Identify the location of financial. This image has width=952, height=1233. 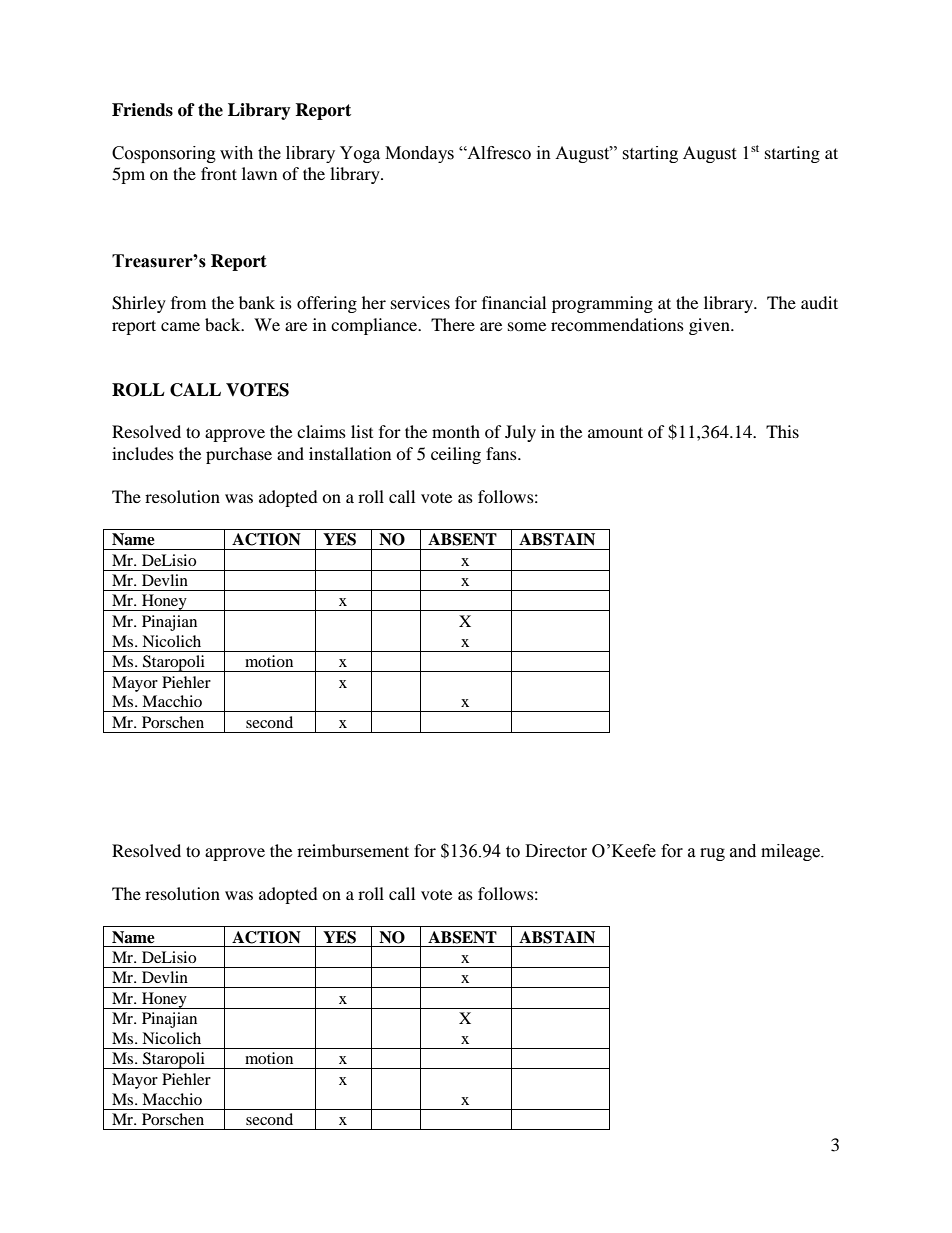
(514, 302).
